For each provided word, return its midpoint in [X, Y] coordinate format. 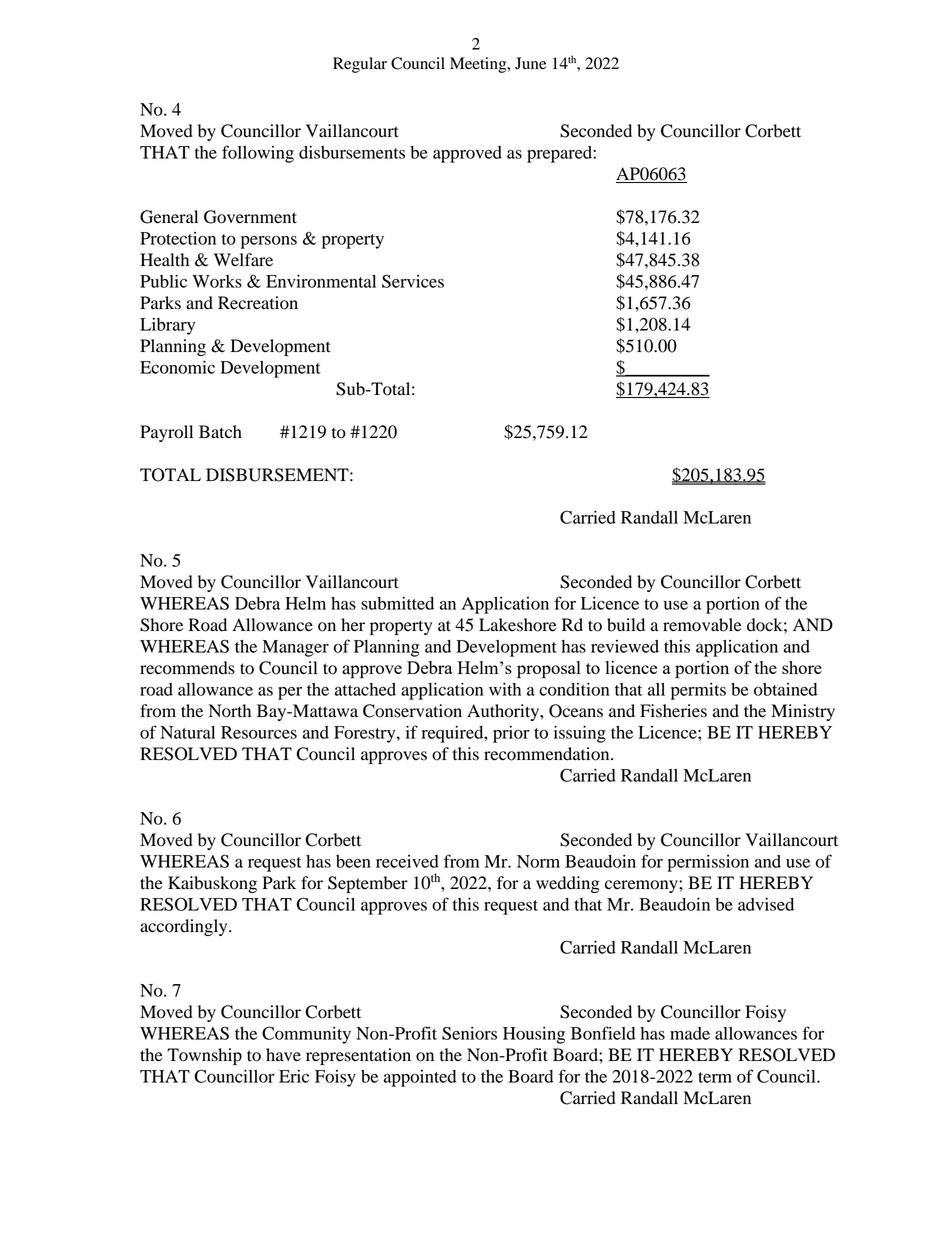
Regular [360, 65]
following [258, 154]
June [530, 63]
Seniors [469, 1033]
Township [204, 1056]
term [715, 1077]
